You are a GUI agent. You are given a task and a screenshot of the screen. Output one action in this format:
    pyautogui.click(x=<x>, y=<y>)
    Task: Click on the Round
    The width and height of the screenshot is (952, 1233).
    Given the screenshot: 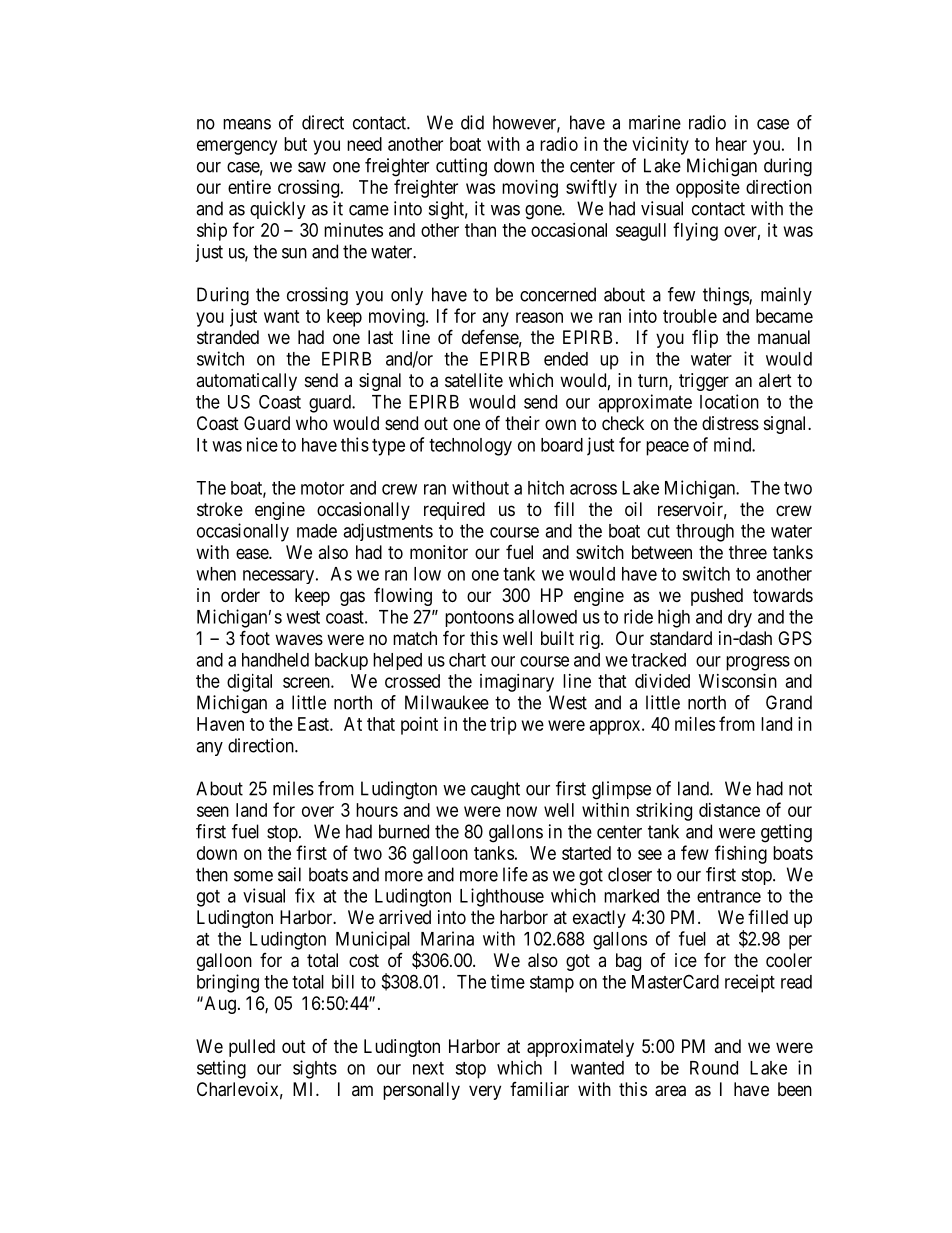 What is the action you would take?
    pyautogui.click(x=714, y=1068)
